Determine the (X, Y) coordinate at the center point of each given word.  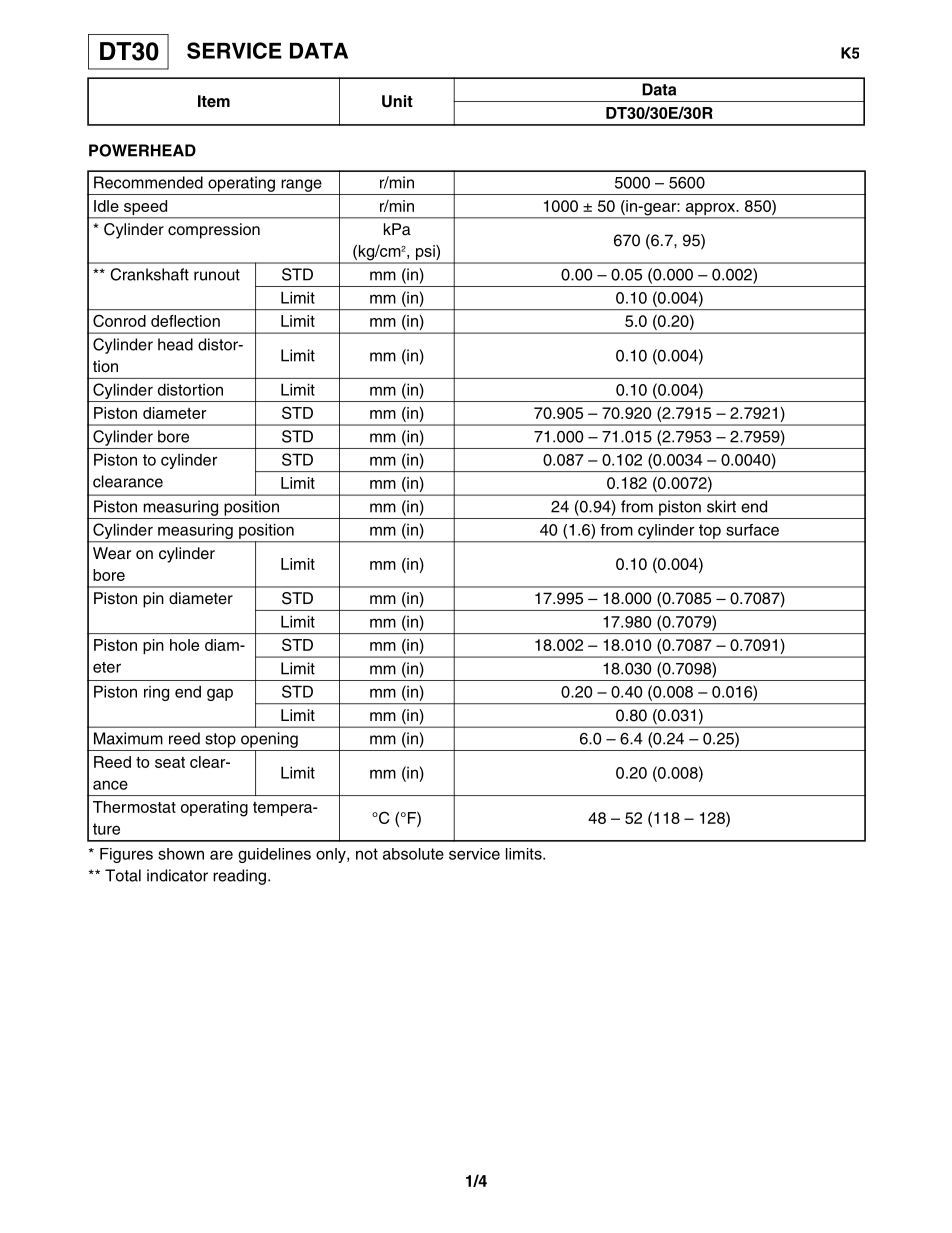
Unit (397, 101)
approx (712, 209)
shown (181, 854)
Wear (112, 553)
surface (752, 530)
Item (214, 101)
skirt (721, 506)
